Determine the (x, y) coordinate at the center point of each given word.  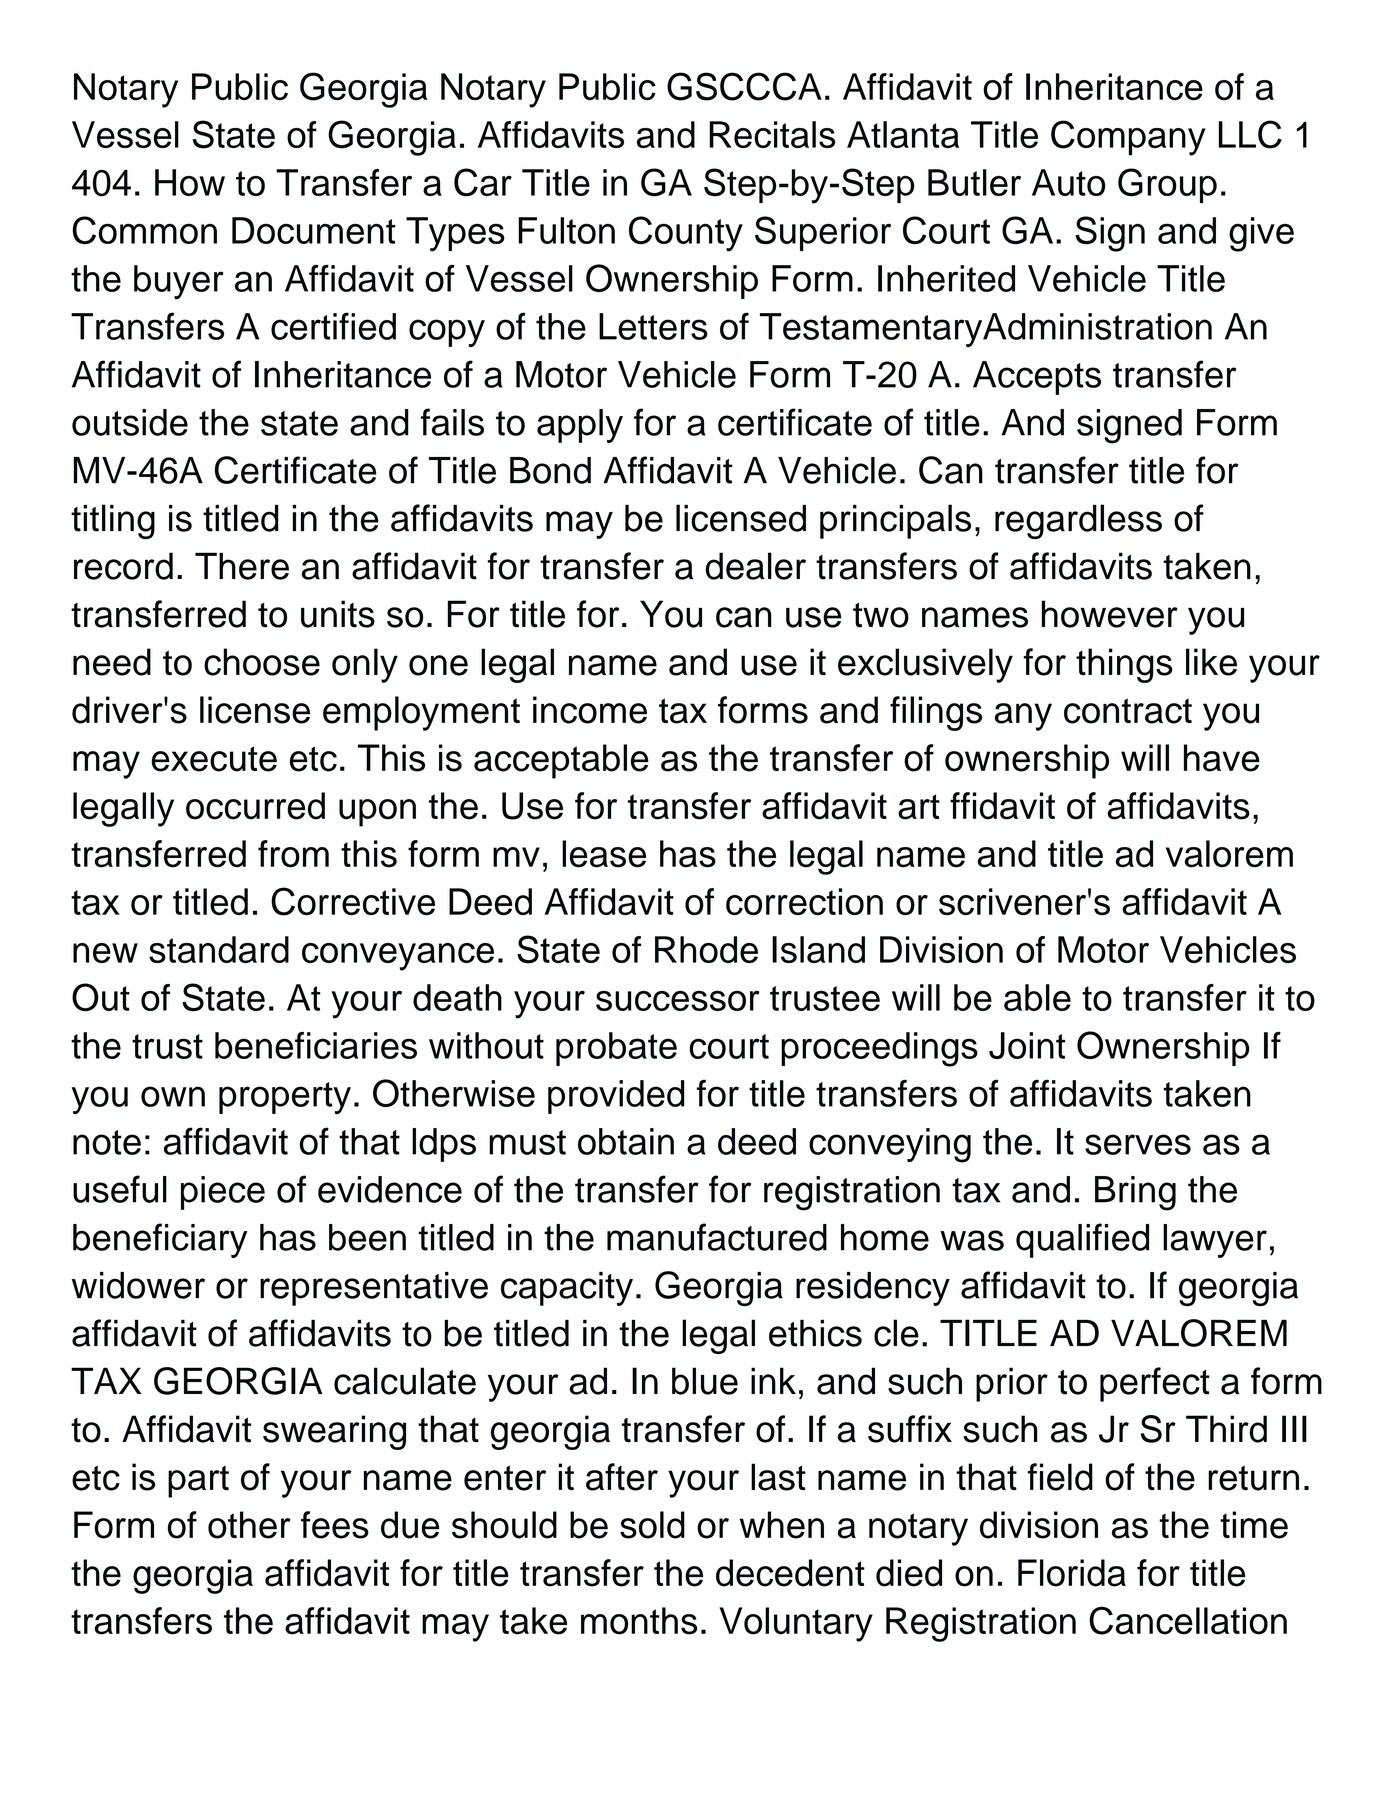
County (686, 234)
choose (262, 662)
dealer (755, 566)
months (639, 1621)
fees (335, 1525)
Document (314, 230)
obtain (626, 1141)
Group (1167, 185)
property (285, 1098)
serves (1138, 1144)
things (1124, 665)
